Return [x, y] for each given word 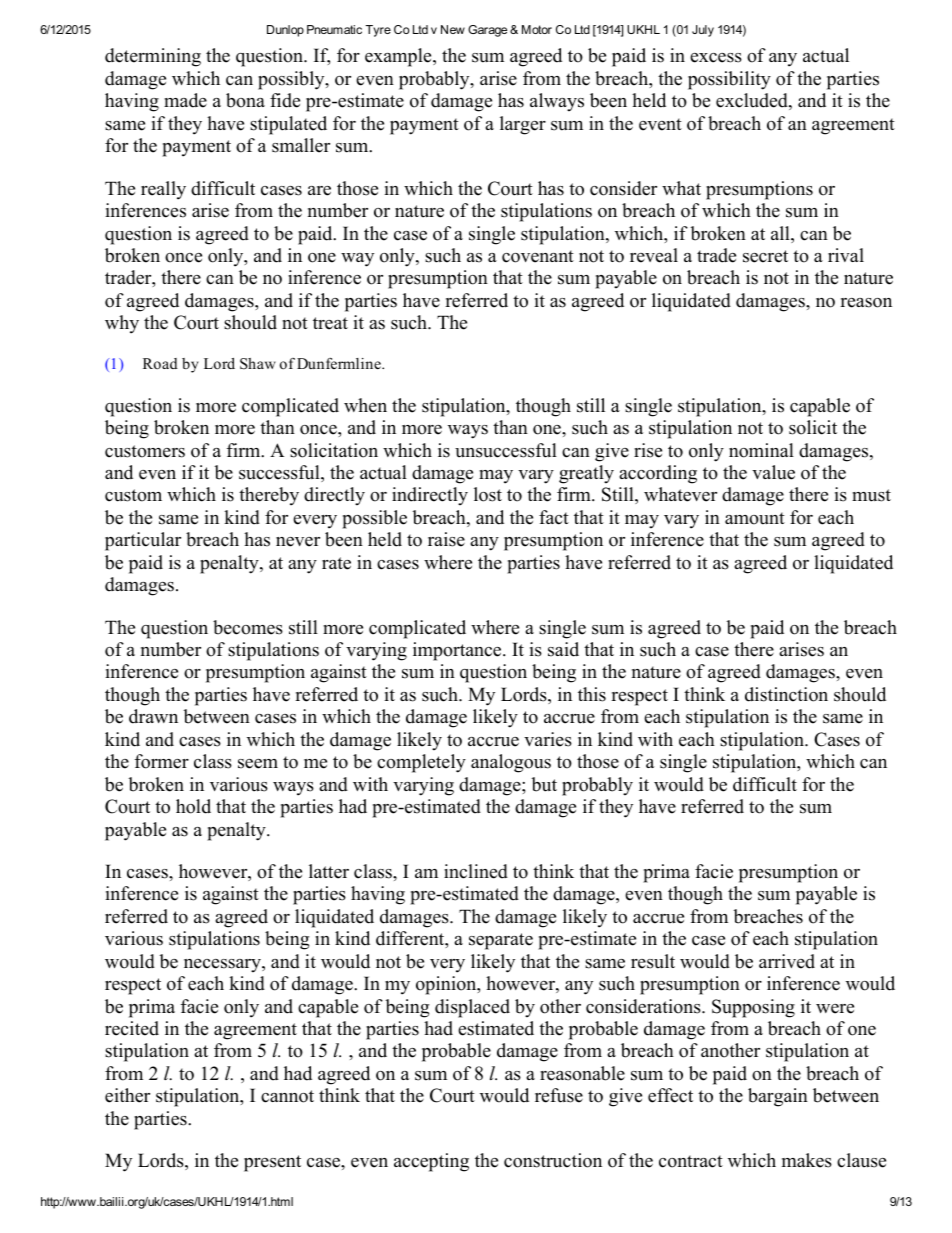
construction [553, 1160]
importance [458, 651]
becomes [248, 627]
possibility [729, 80]
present [272, 1163]
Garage [487, 31]
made [185, 100]
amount [755, 518]
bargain [778, 1097]
